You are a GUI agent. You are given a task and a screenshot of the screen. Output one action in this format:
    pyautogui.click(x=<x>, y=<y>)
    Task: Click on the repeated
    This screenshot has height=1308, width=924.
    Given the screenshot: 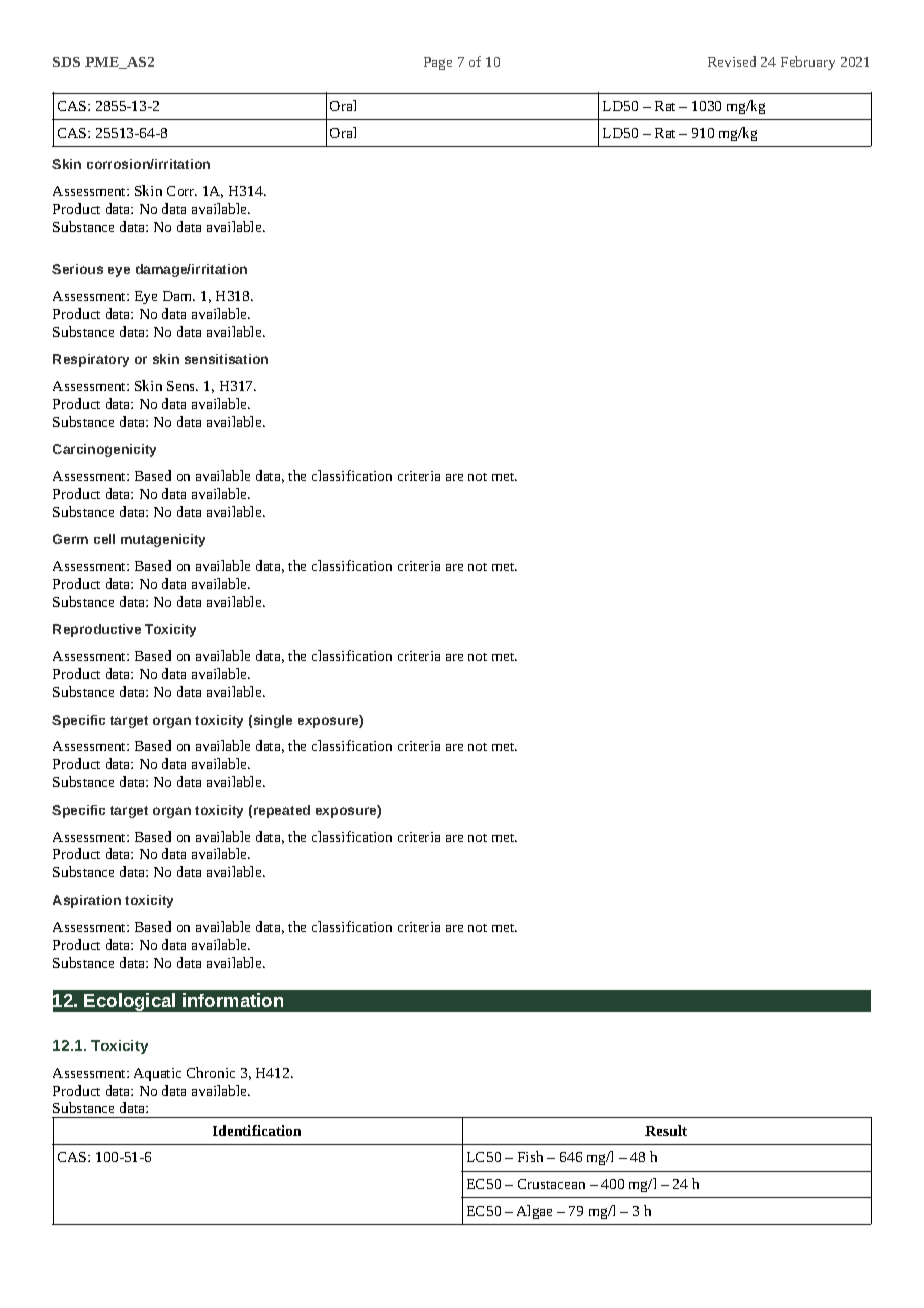 What is the action you would take?
    pyautogui.click(x=282, y=811)
